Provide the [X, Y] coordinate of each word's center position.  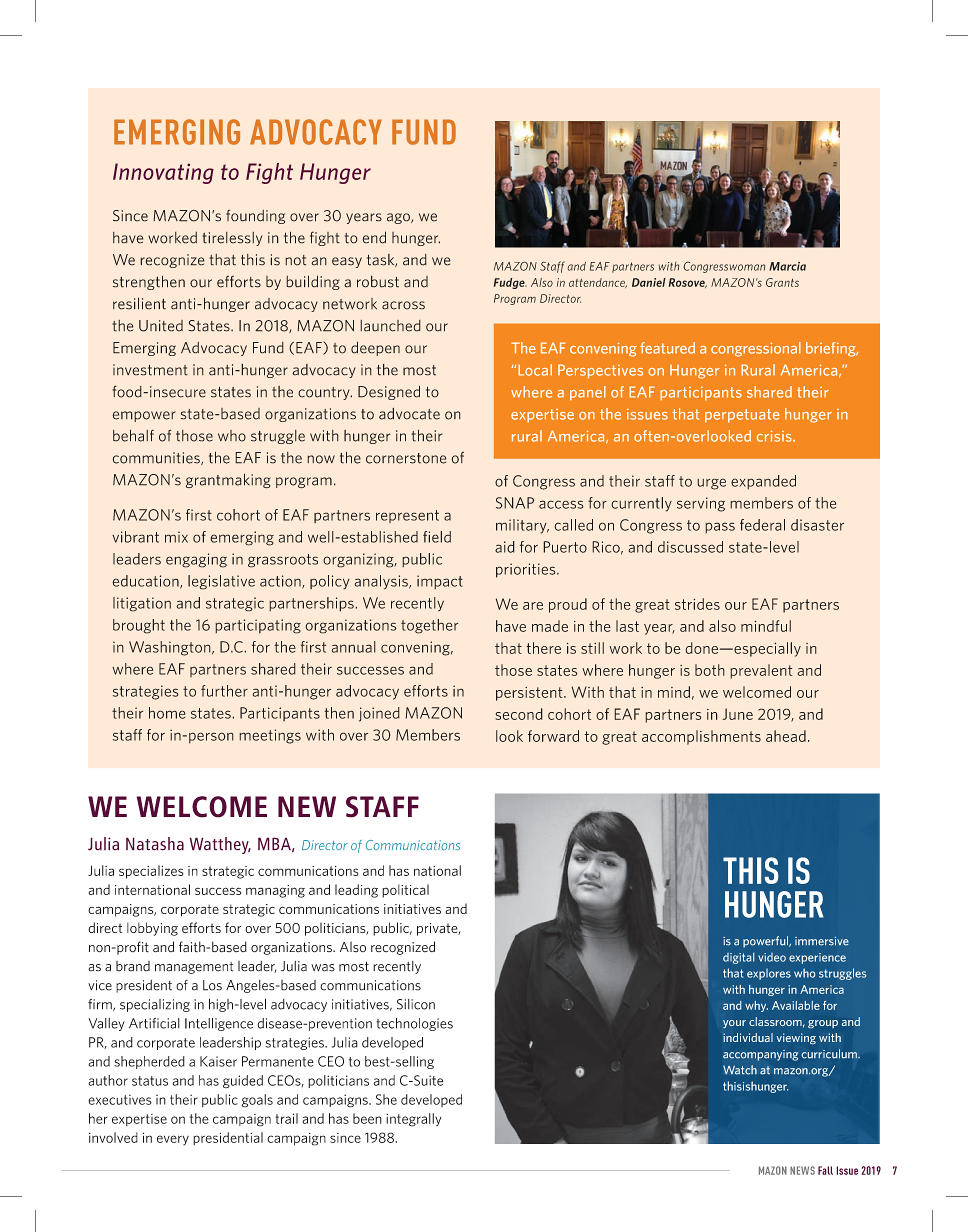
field [437, 537]
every [173, 1140]
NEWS [802, 1170]
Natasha [155, 844]
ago [399, 218]
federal [762, 525]
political [405, 891]
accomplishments [701, 737]
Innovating [163, 173]
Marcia [787, 266]
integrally [413, 1120]
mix [176, 537]
